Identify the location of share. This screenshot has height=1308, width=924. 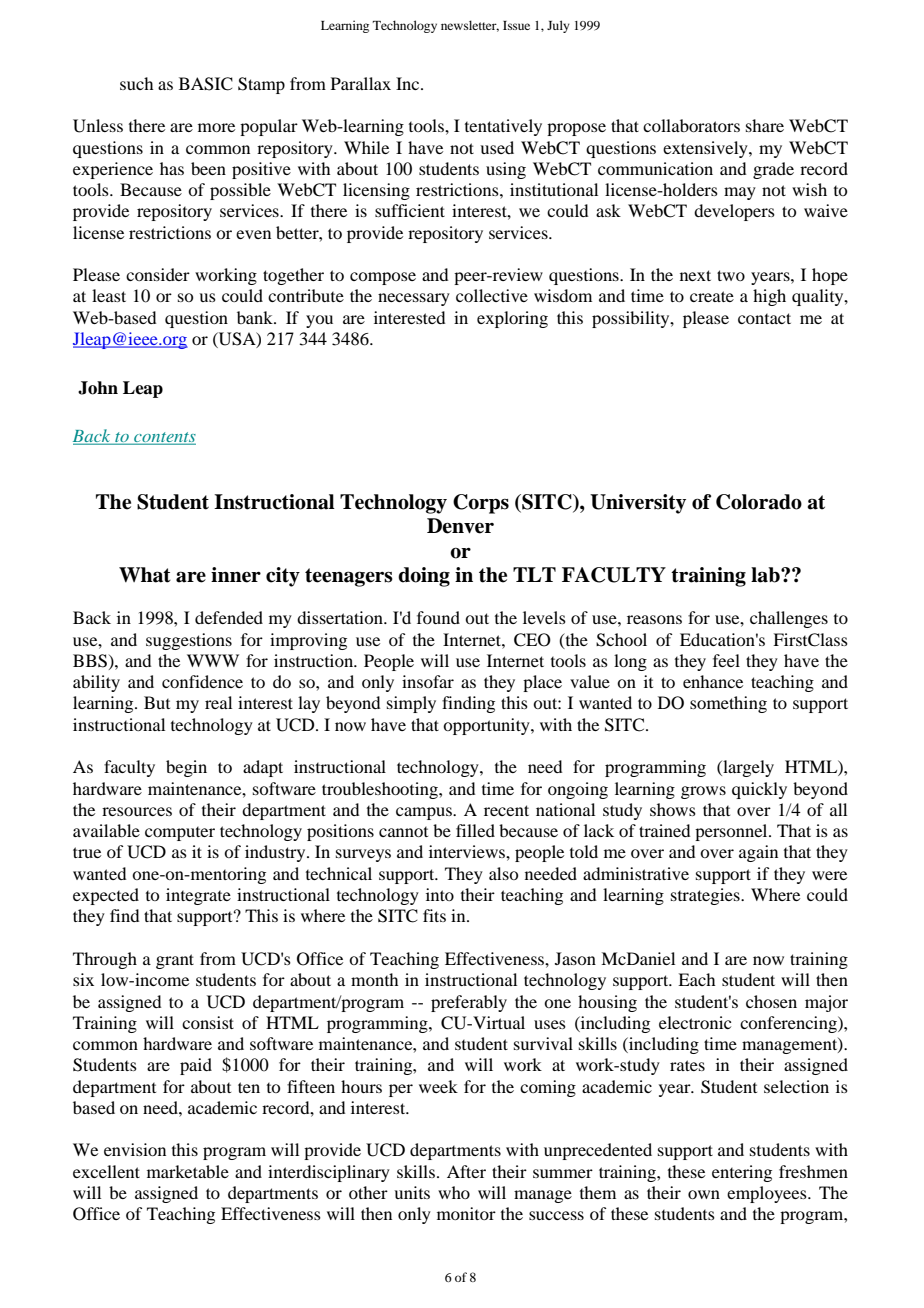
(765, 125).
